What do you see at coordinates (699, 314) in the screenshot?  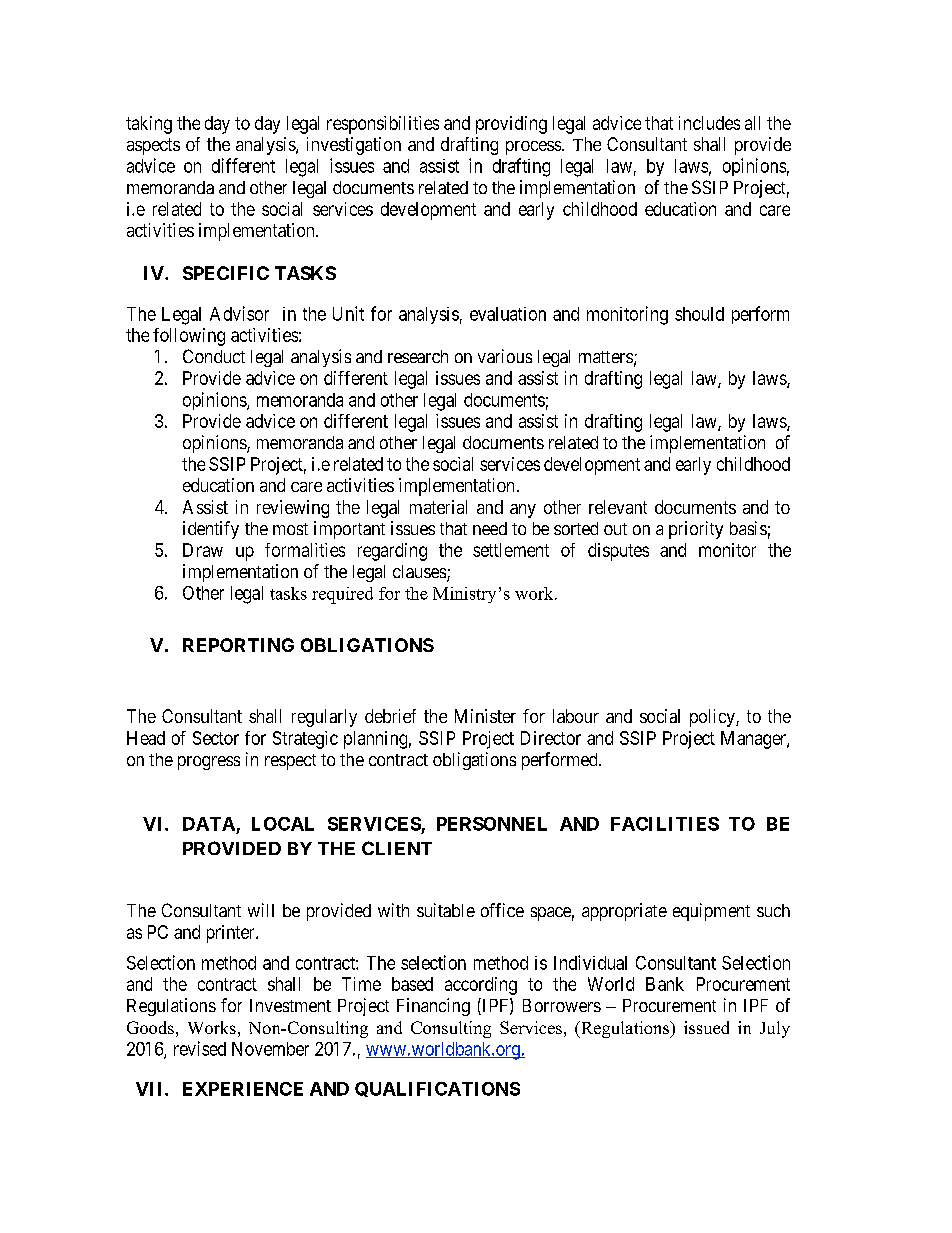 I see `should` at bounding box center [699, 314].
